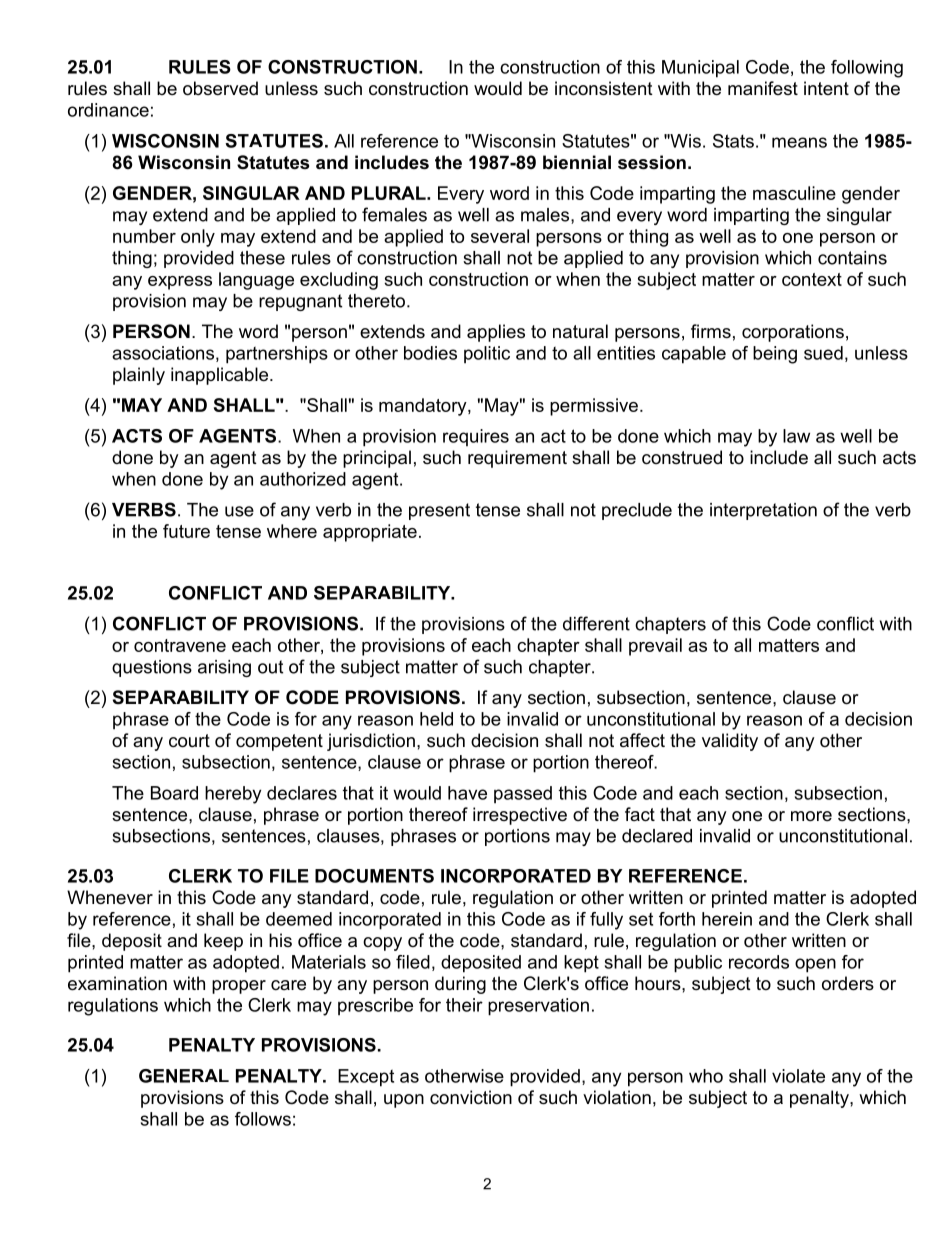  What do you see at coordinates (220, 88) in the screenshot?
I see `observed` at bounding box center [220, 88].
